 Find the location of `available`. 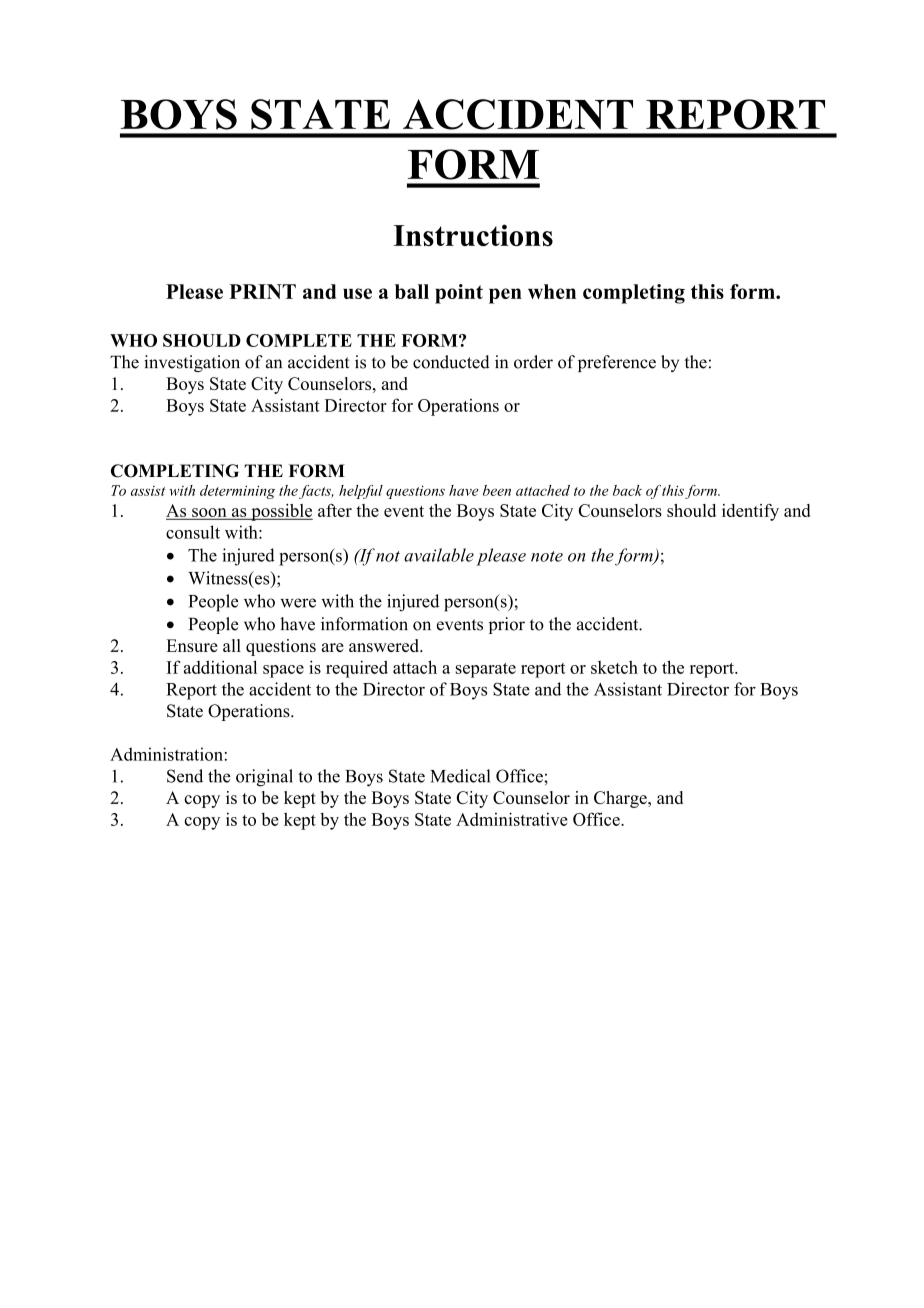

available is located at coordinates (439, 555).
